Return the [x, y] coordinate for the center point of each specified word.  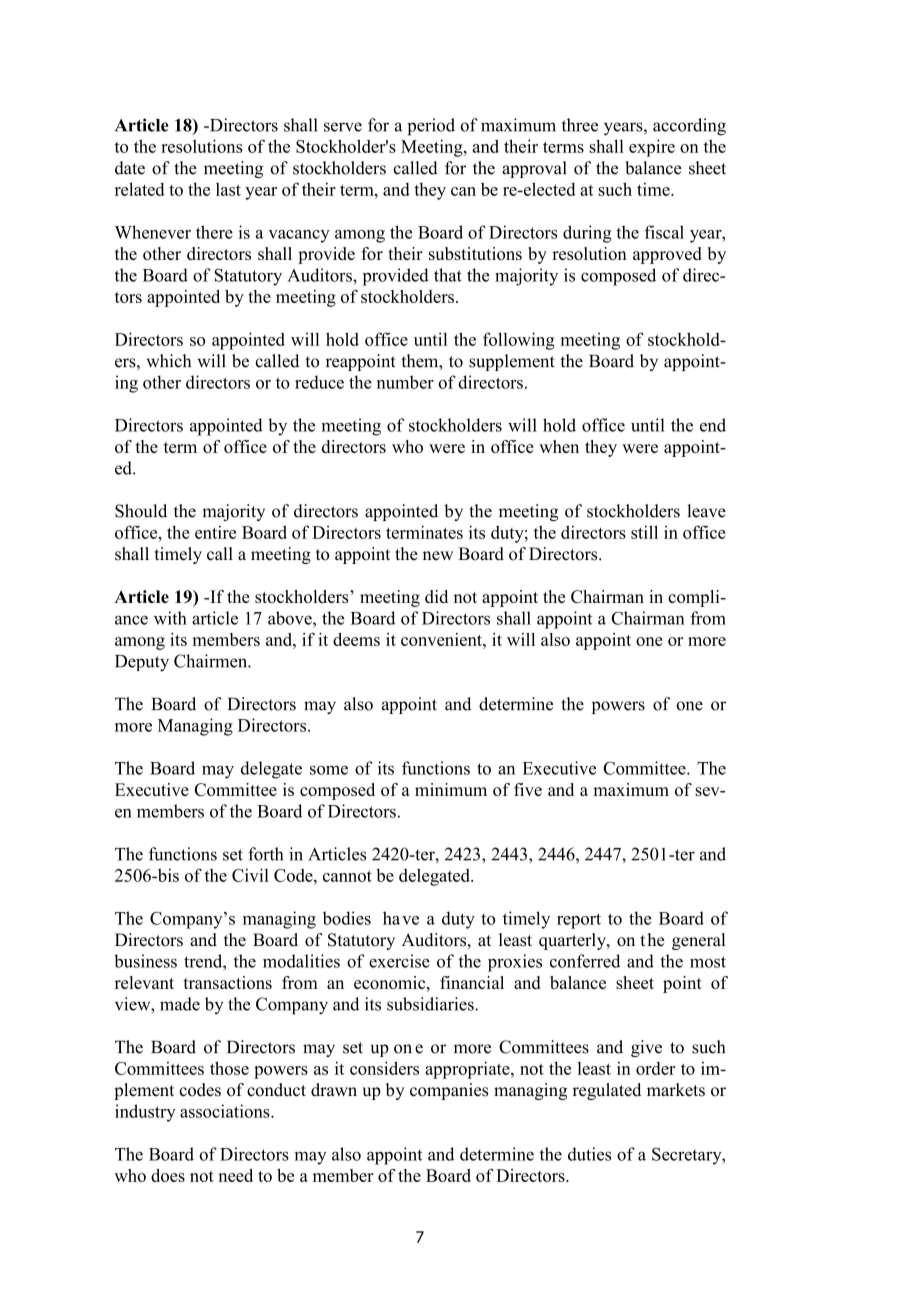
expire [652, 148]
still [644, 532]
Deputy [142, 663]
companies [449, 1091]
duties [589, 1154]
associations [226, 1111]
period [431, 127]
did [436, 596]
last [228, 189]
